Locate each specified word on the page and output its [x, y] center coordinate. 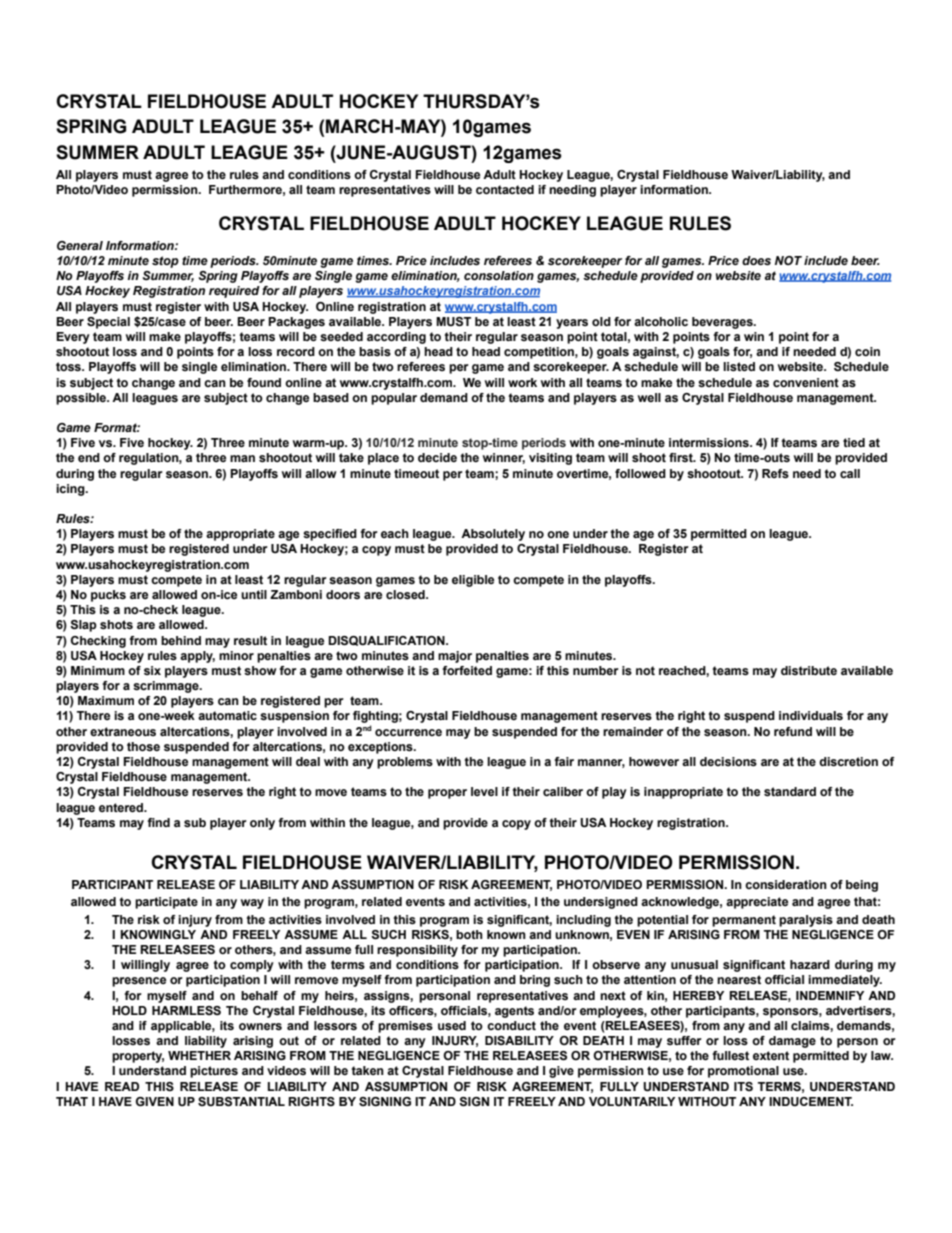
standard [790, 791]
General [80, 245]
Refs [775, 473]
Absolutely [493, 535]
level [484, 791]
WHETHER [199, 1055]
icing [71, 490]
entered [122, 807]
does [756, 260]
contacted [505, 189]
